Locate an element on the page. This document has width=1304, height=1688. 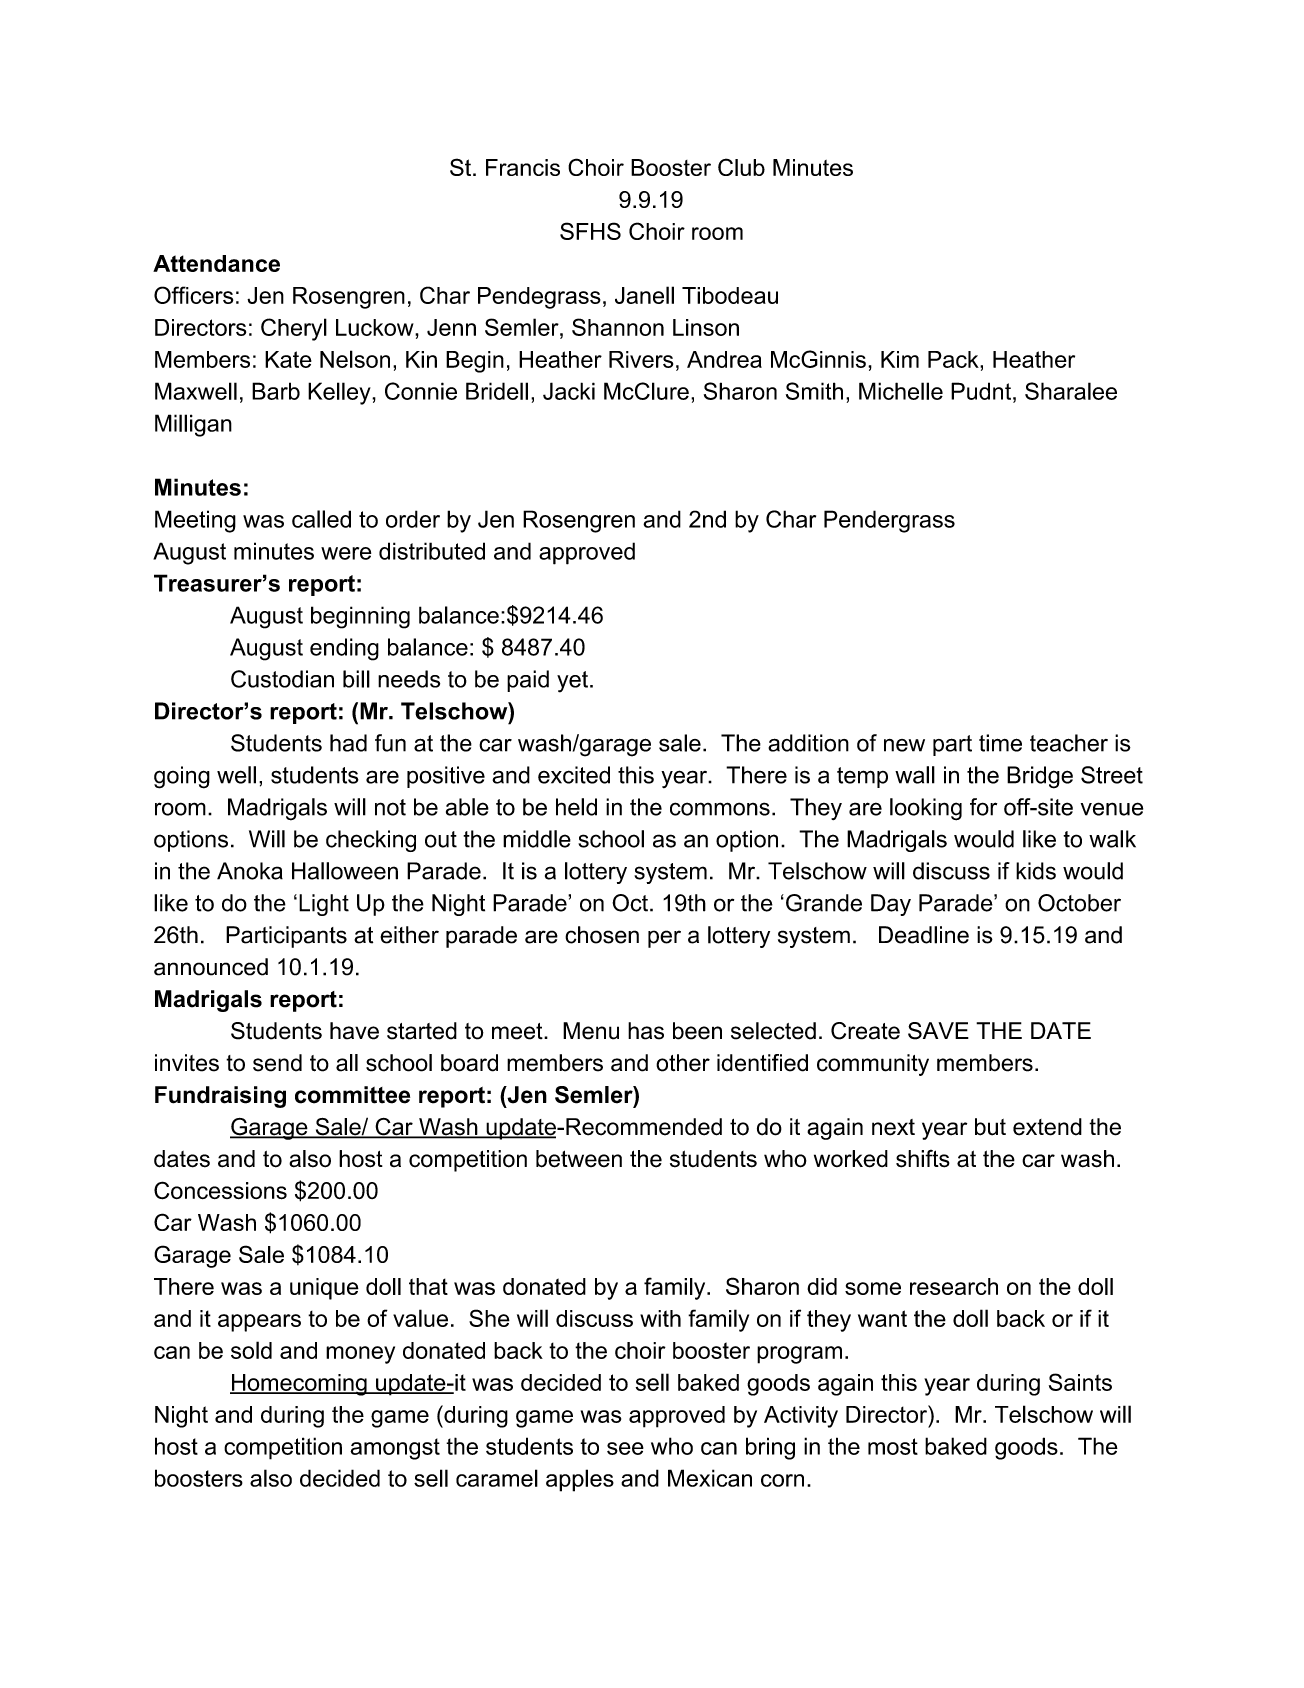
checking is located at coordinates (371, 841).
